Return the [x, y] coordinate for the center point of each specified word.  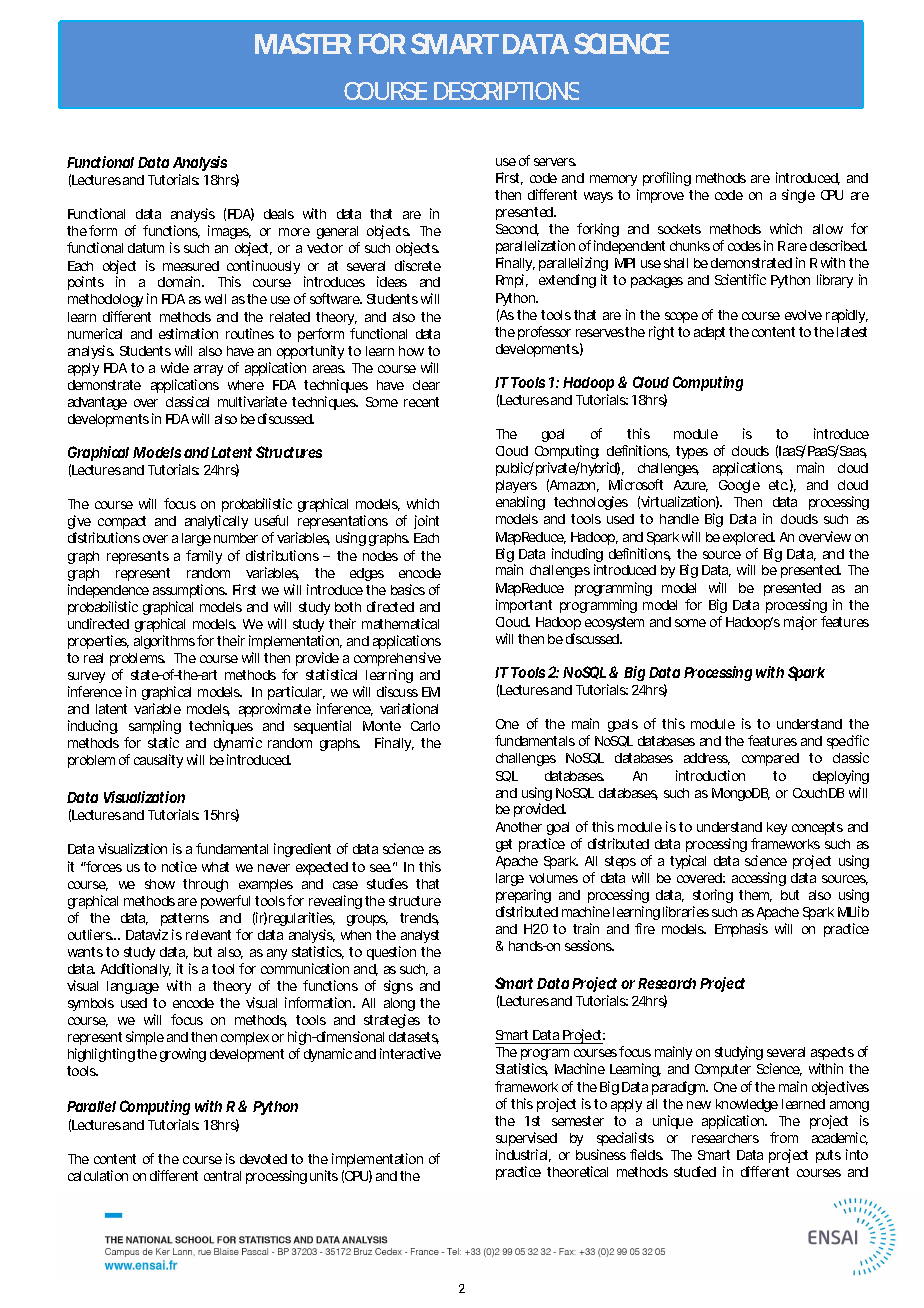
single [798, 196]
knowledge [747, 1105]
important [524, 606]
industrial [523, 1155]
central [222, 1176]
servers [555, 162]
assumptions [190, 591]
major [800, 623]
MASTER [303, 43]
